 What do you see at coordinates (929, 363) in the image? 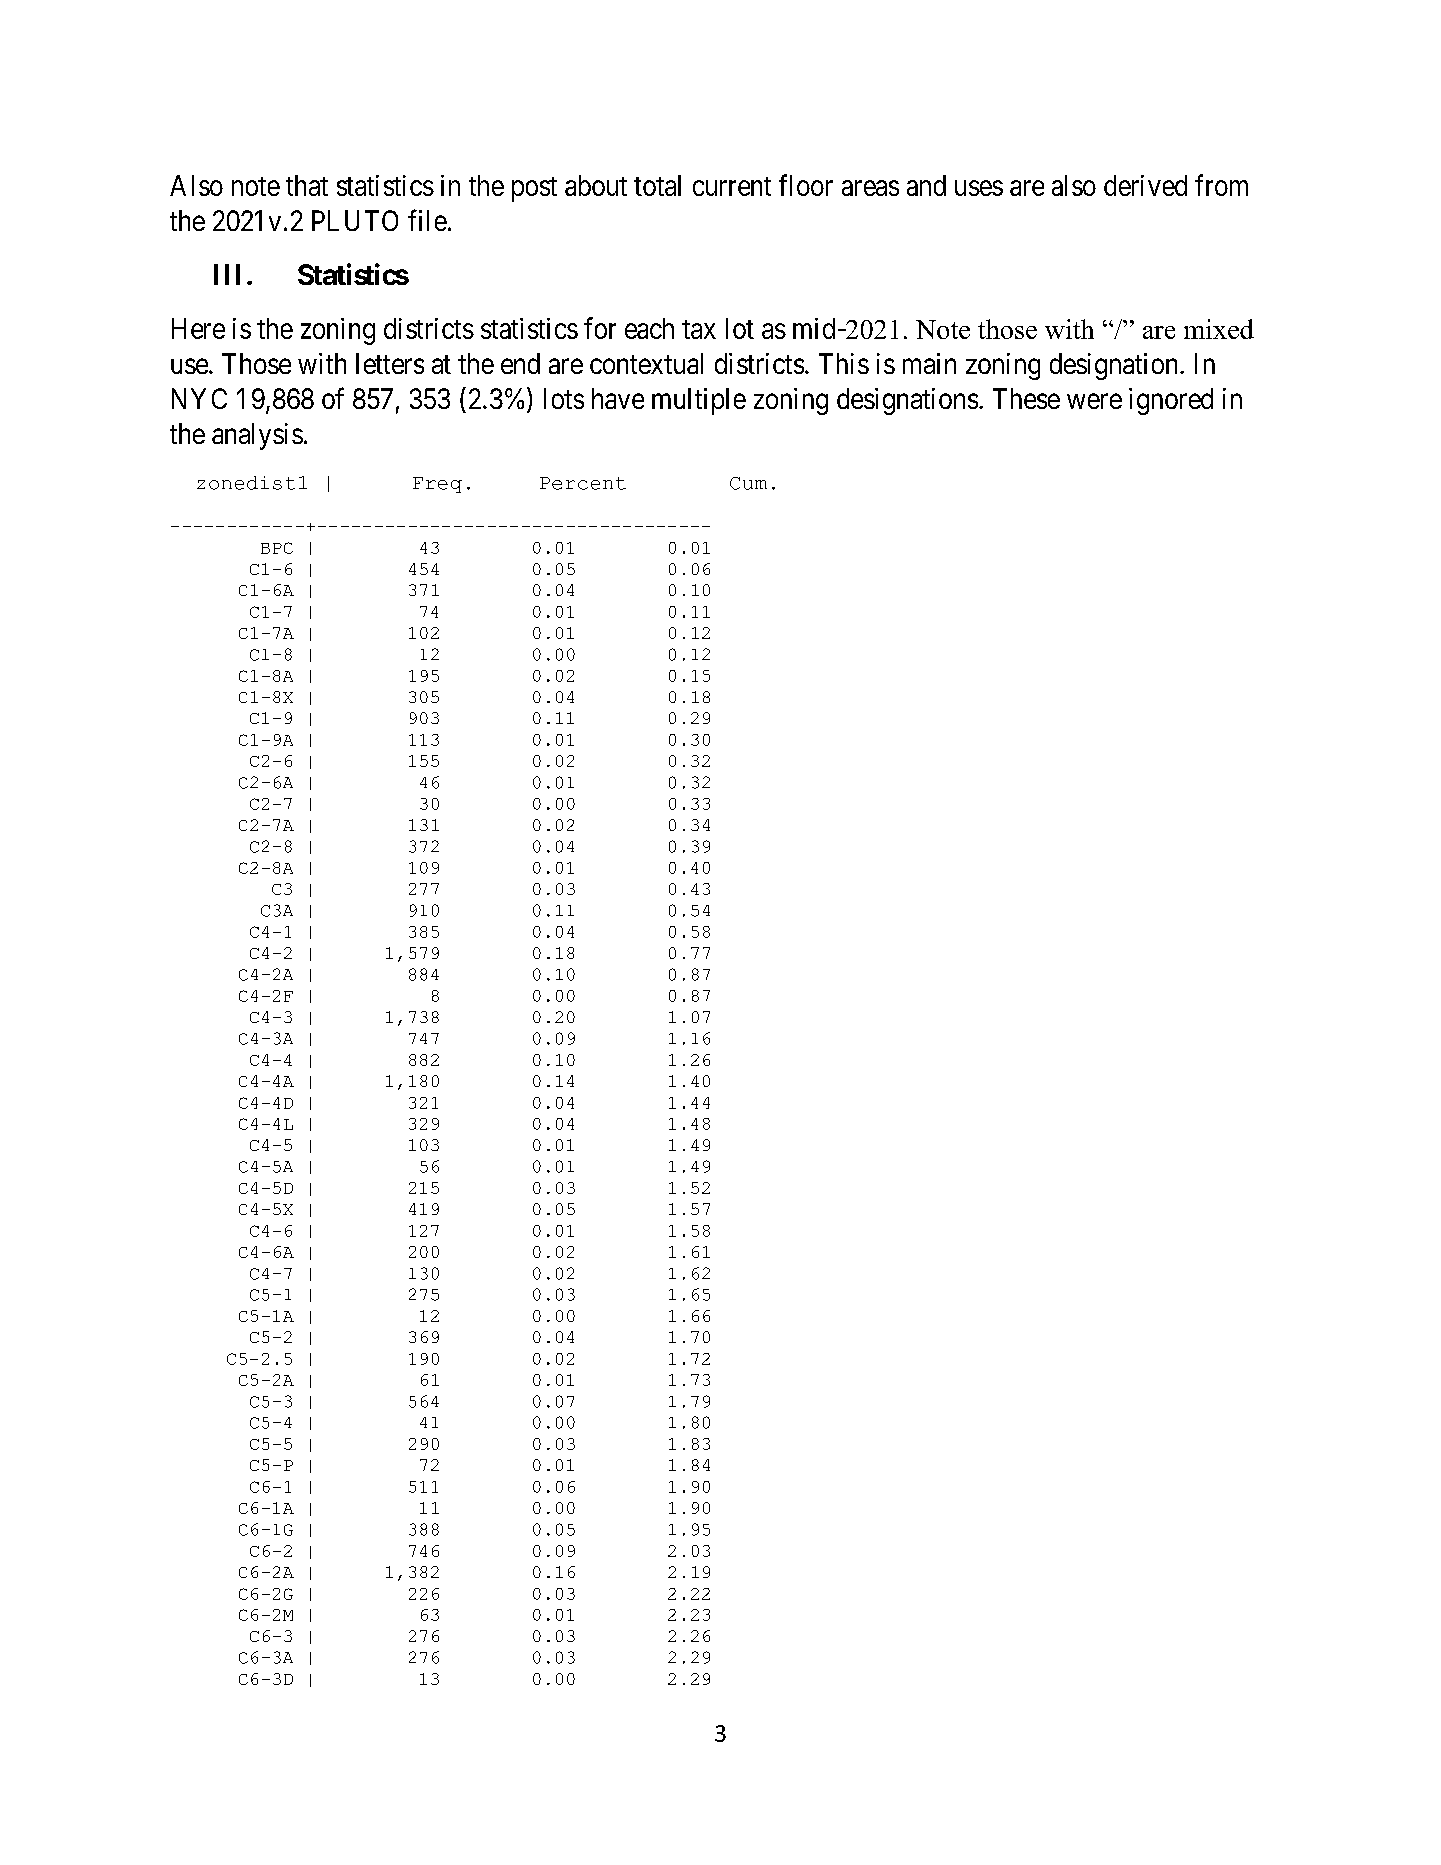
I see `main` at bounding box center [929, 363].
